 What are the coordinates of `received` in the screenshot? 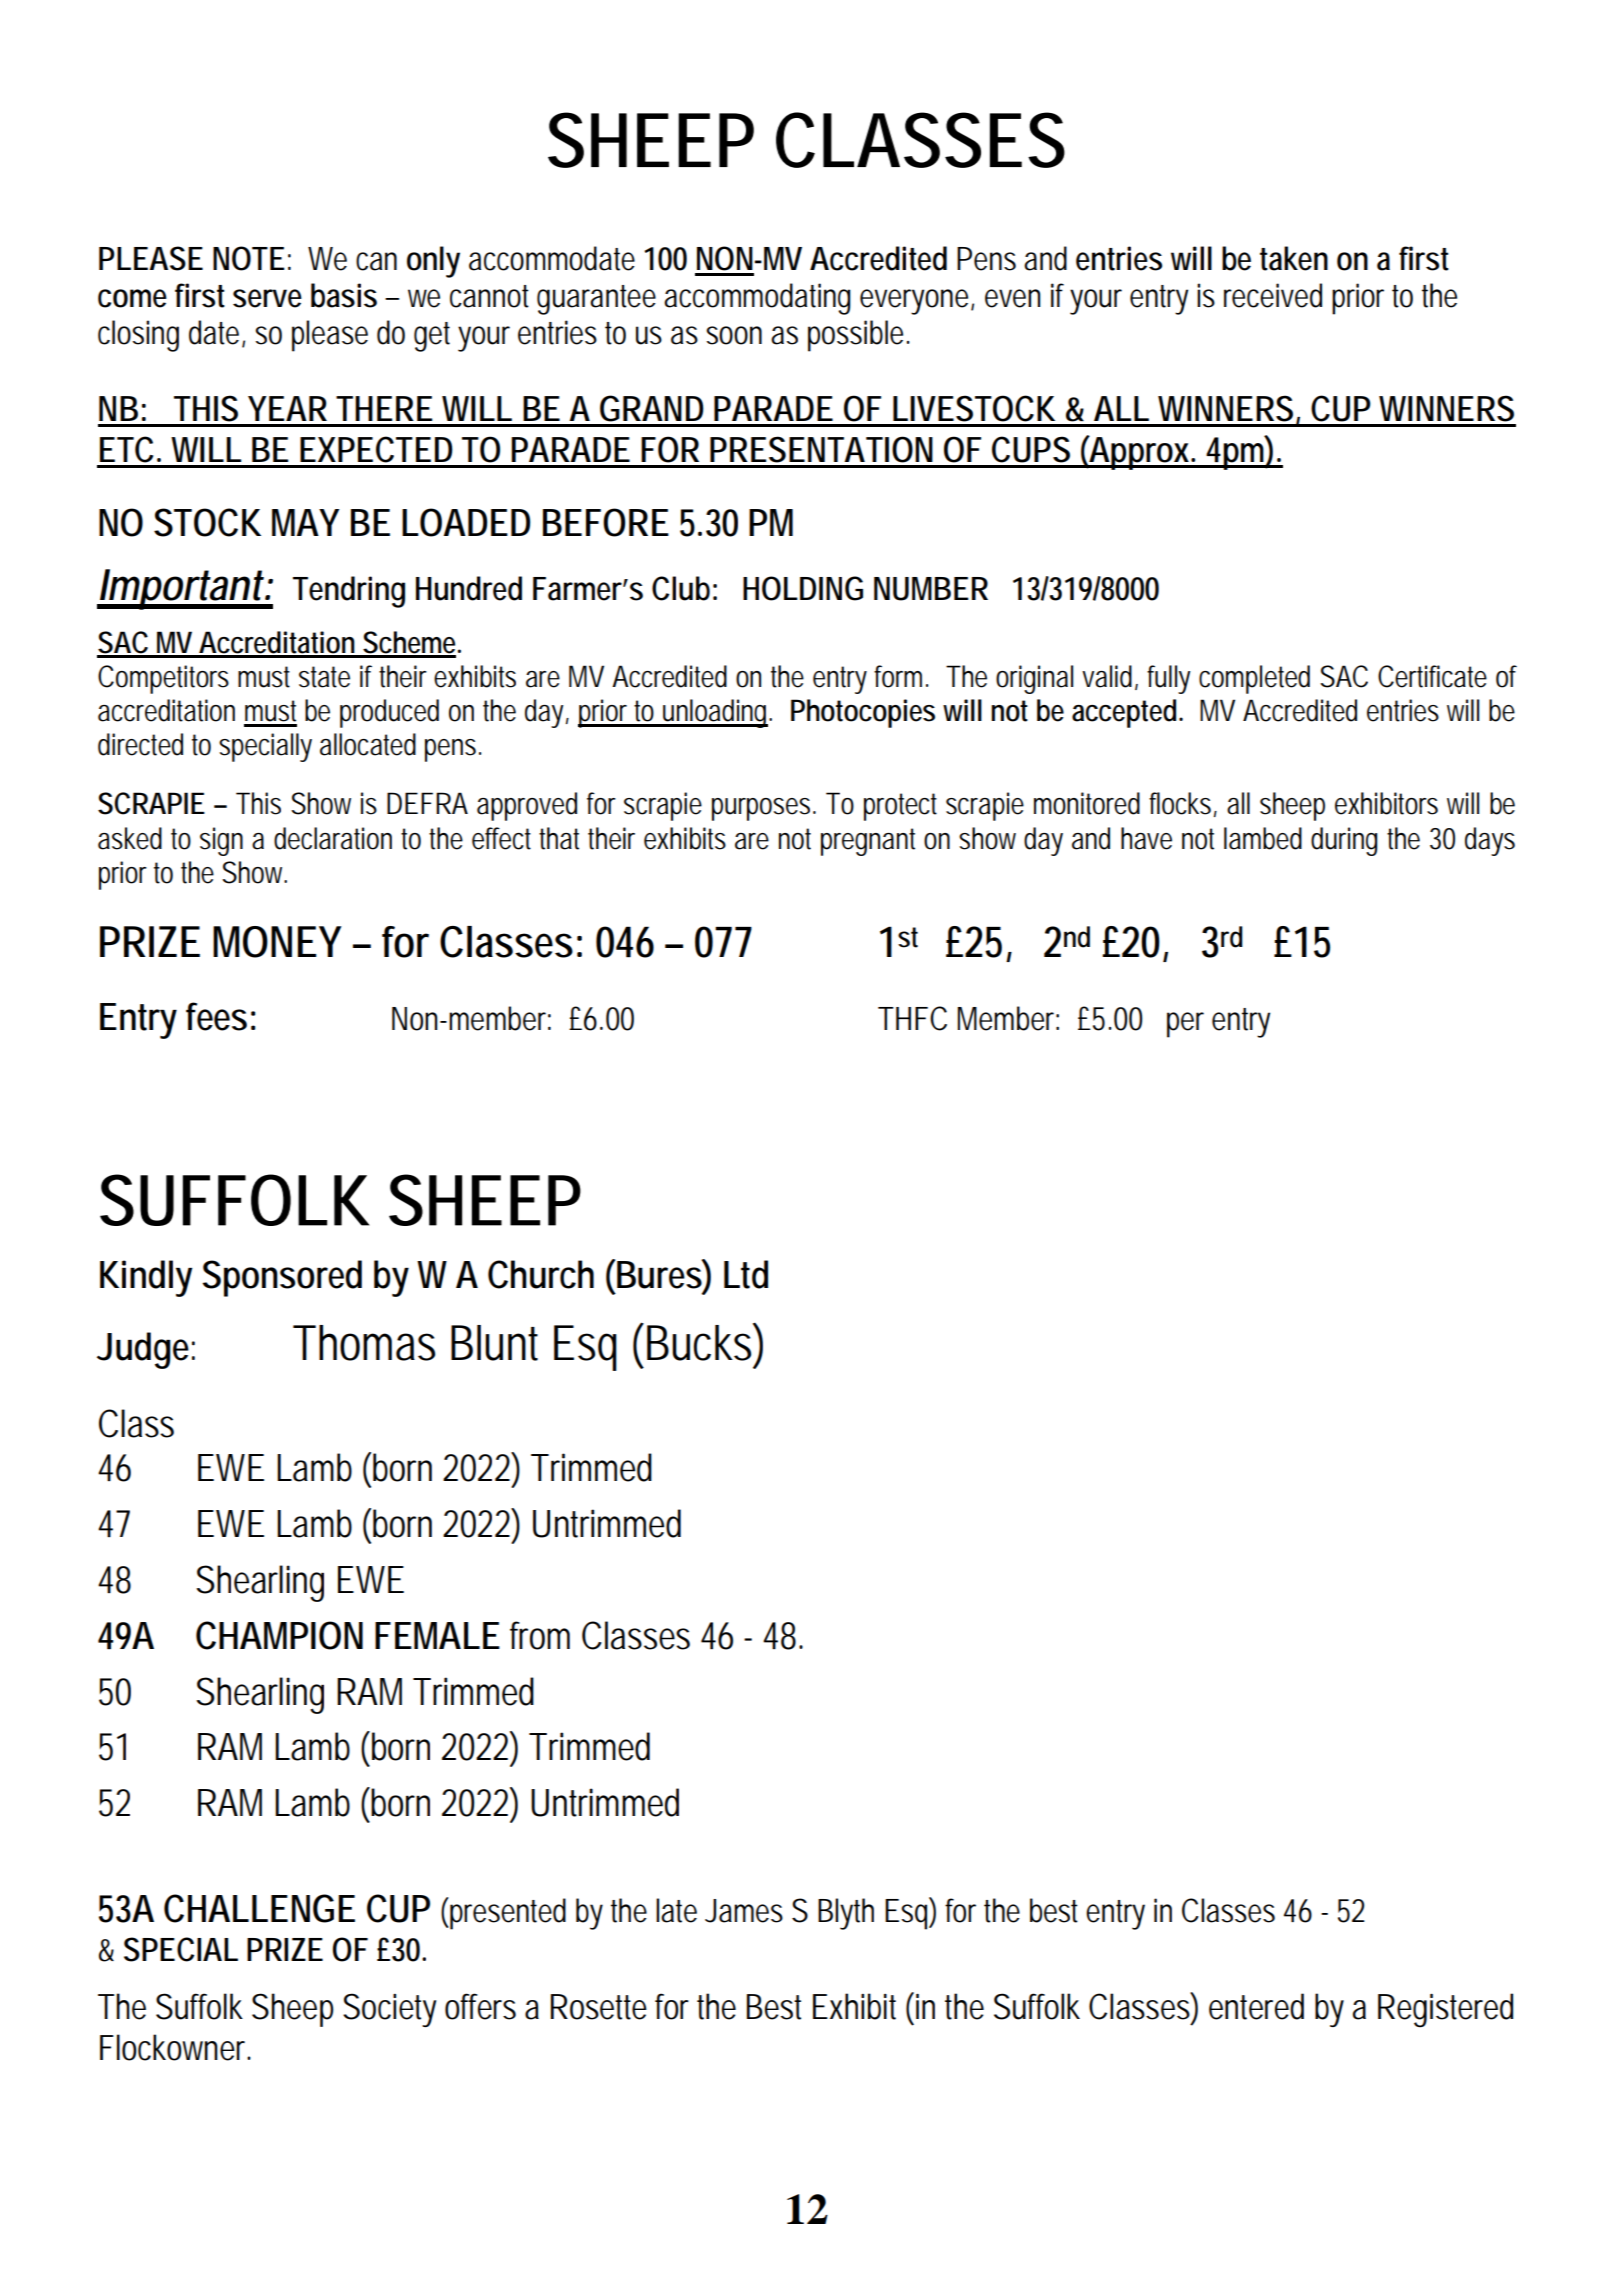 It's located at (1273, 295).
